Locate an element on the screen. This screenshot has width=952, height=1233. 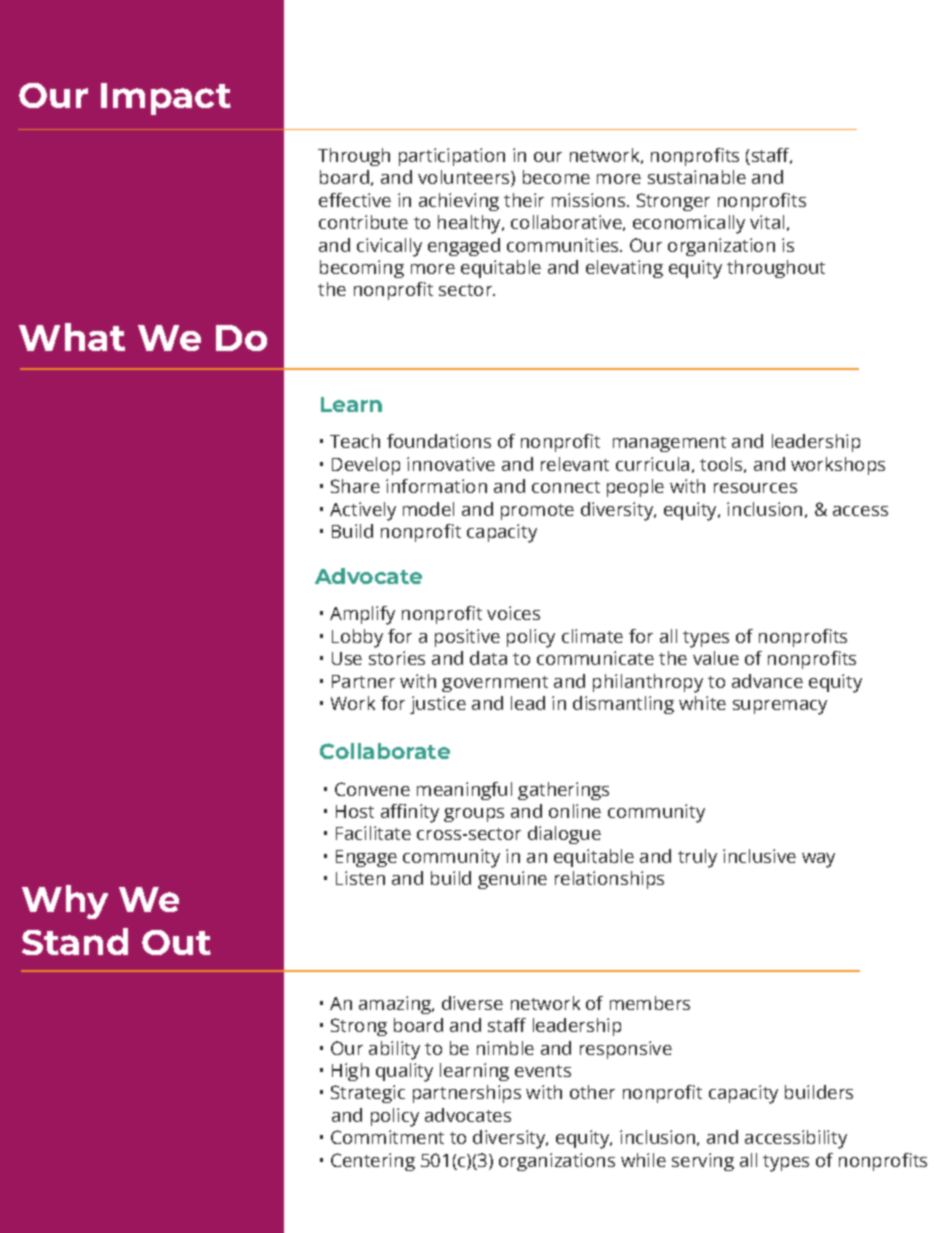
sustainable is located at coordinates (697, 177).
